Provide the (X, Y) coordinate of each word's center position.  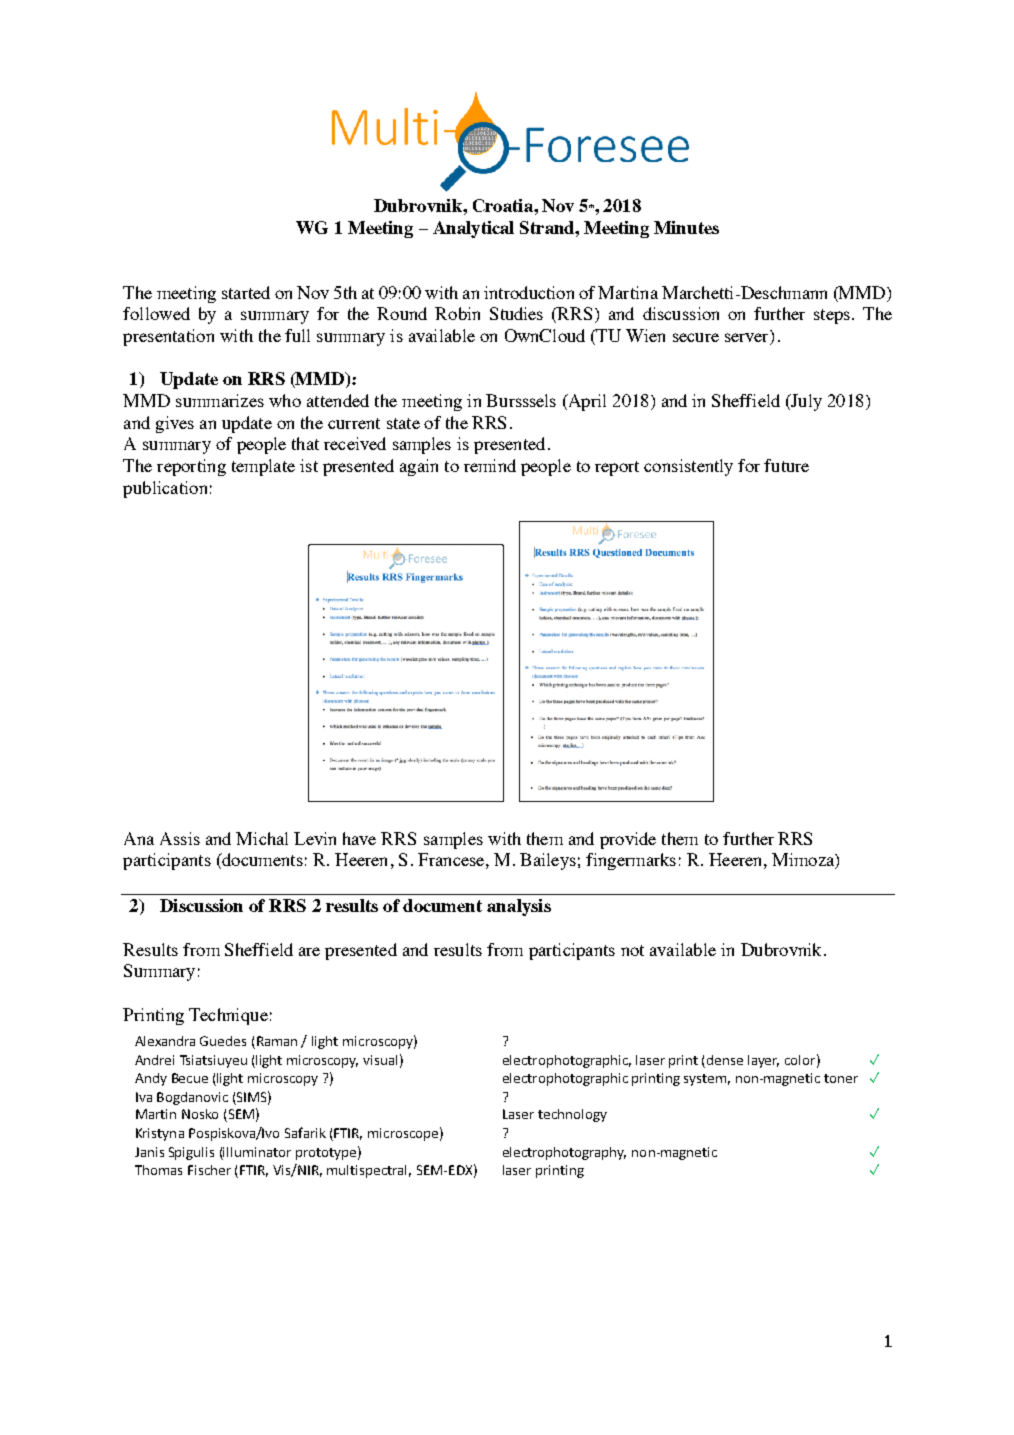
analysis (519, 907)
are (309, 951)
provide (628, 840)
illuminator (257, 1152)
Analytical (473, 229)
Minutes (686, 227)
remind (490, 465)
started (246, 292)
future (786, 465)
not (632, 950)
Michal (262, 838)
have (359, 838)
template (263, 467)
